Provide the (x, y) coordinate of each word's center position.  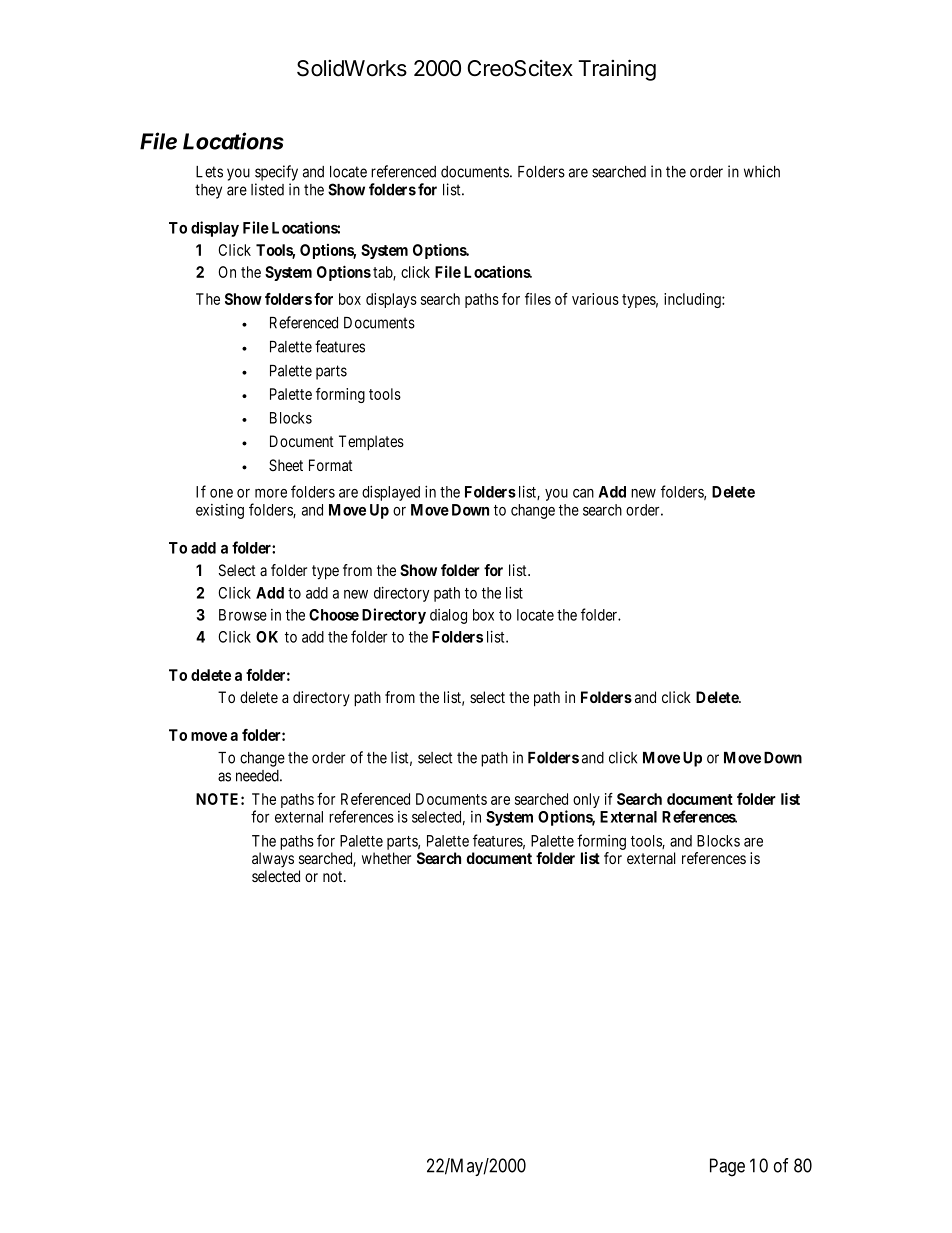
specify (276, 173)
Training (617, 70)
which (762, 171)
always (273, 860)
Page (727, 1167)
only (586, 800)
